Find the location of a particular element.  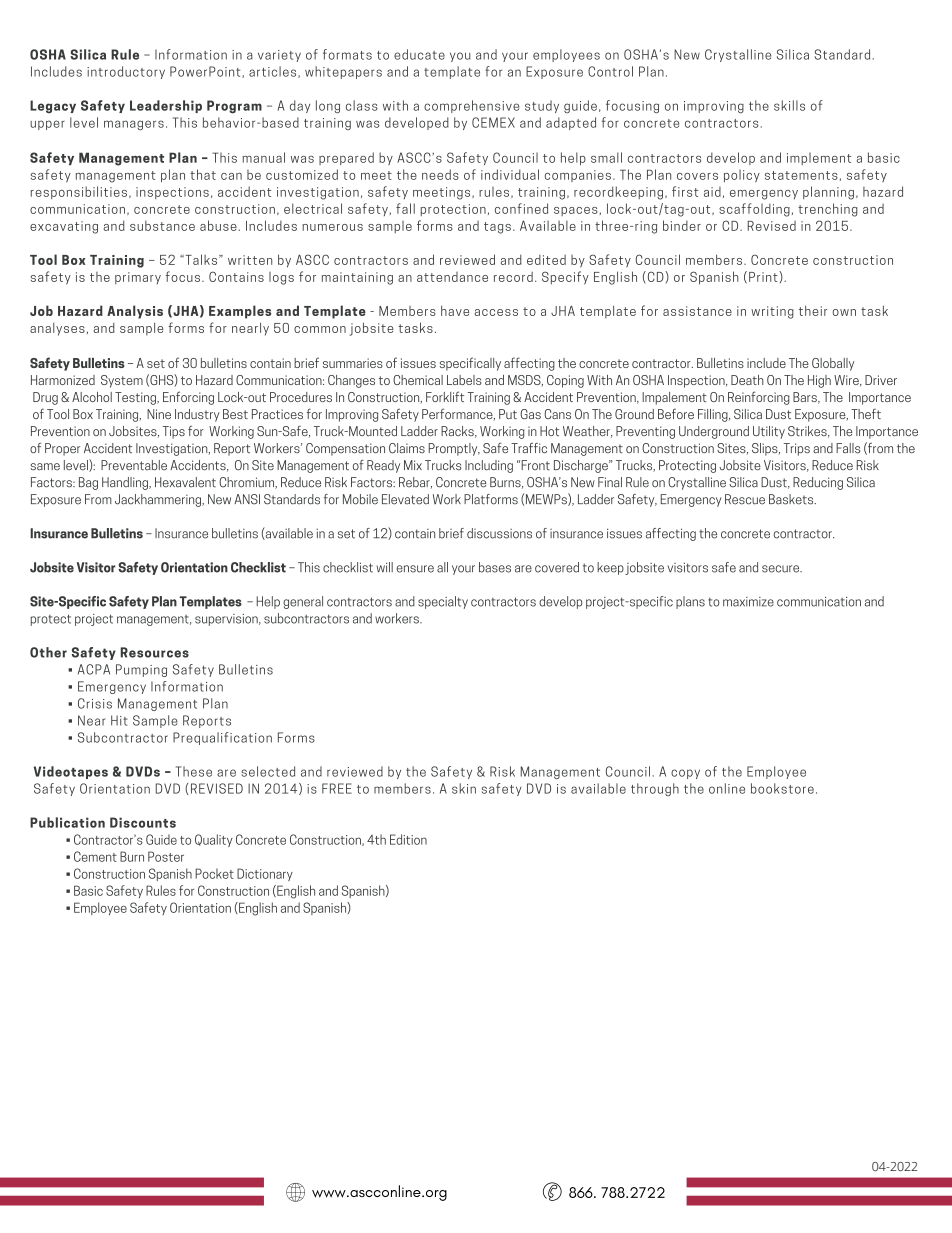

introductory is located at coordinates (126, 72).
